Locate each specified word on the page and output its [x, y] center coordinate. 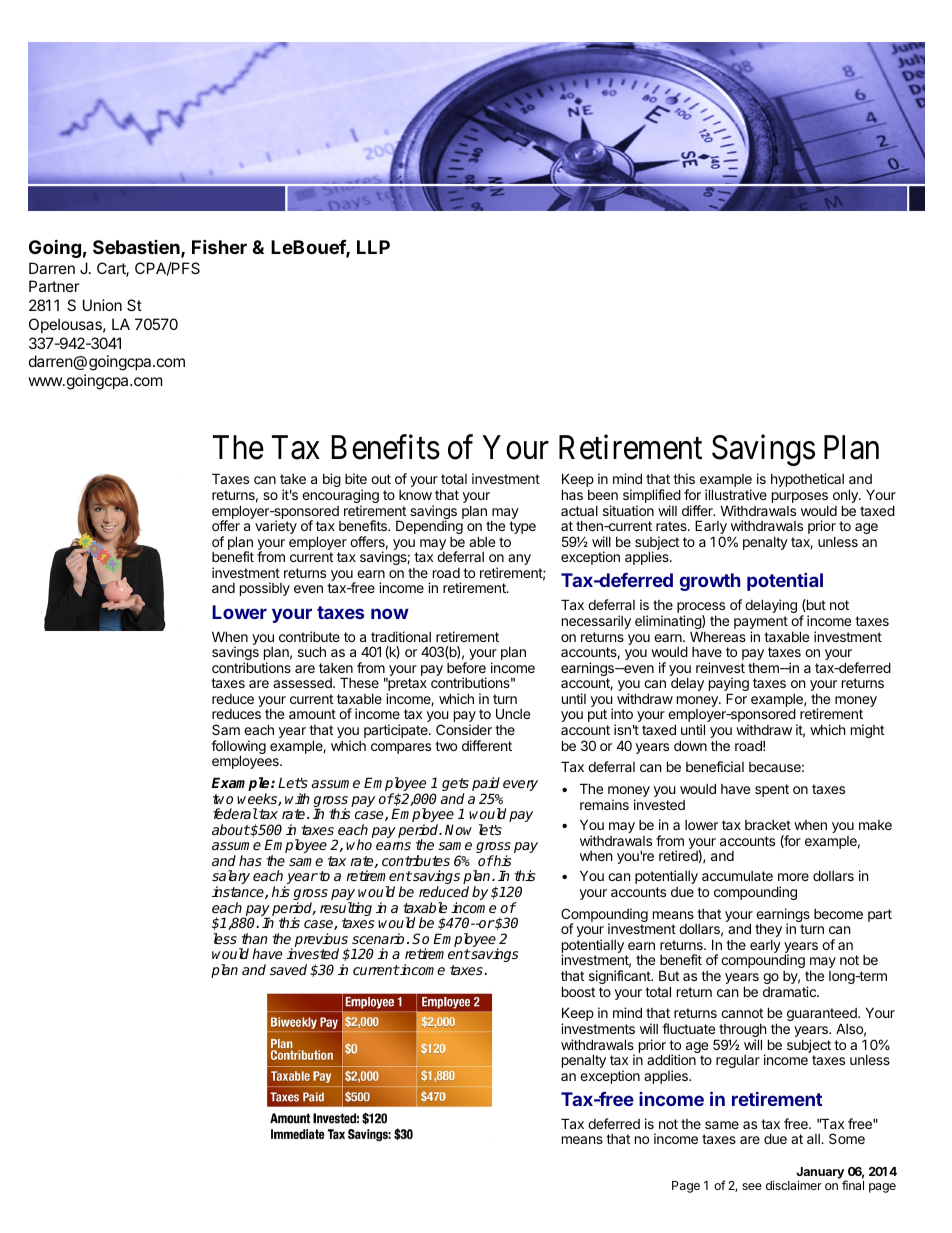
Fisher [219, 246]
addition [671, 1059]
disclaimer [794, 1185]
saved [288, 969]
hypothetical [807, 480]
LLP [373, 247]
